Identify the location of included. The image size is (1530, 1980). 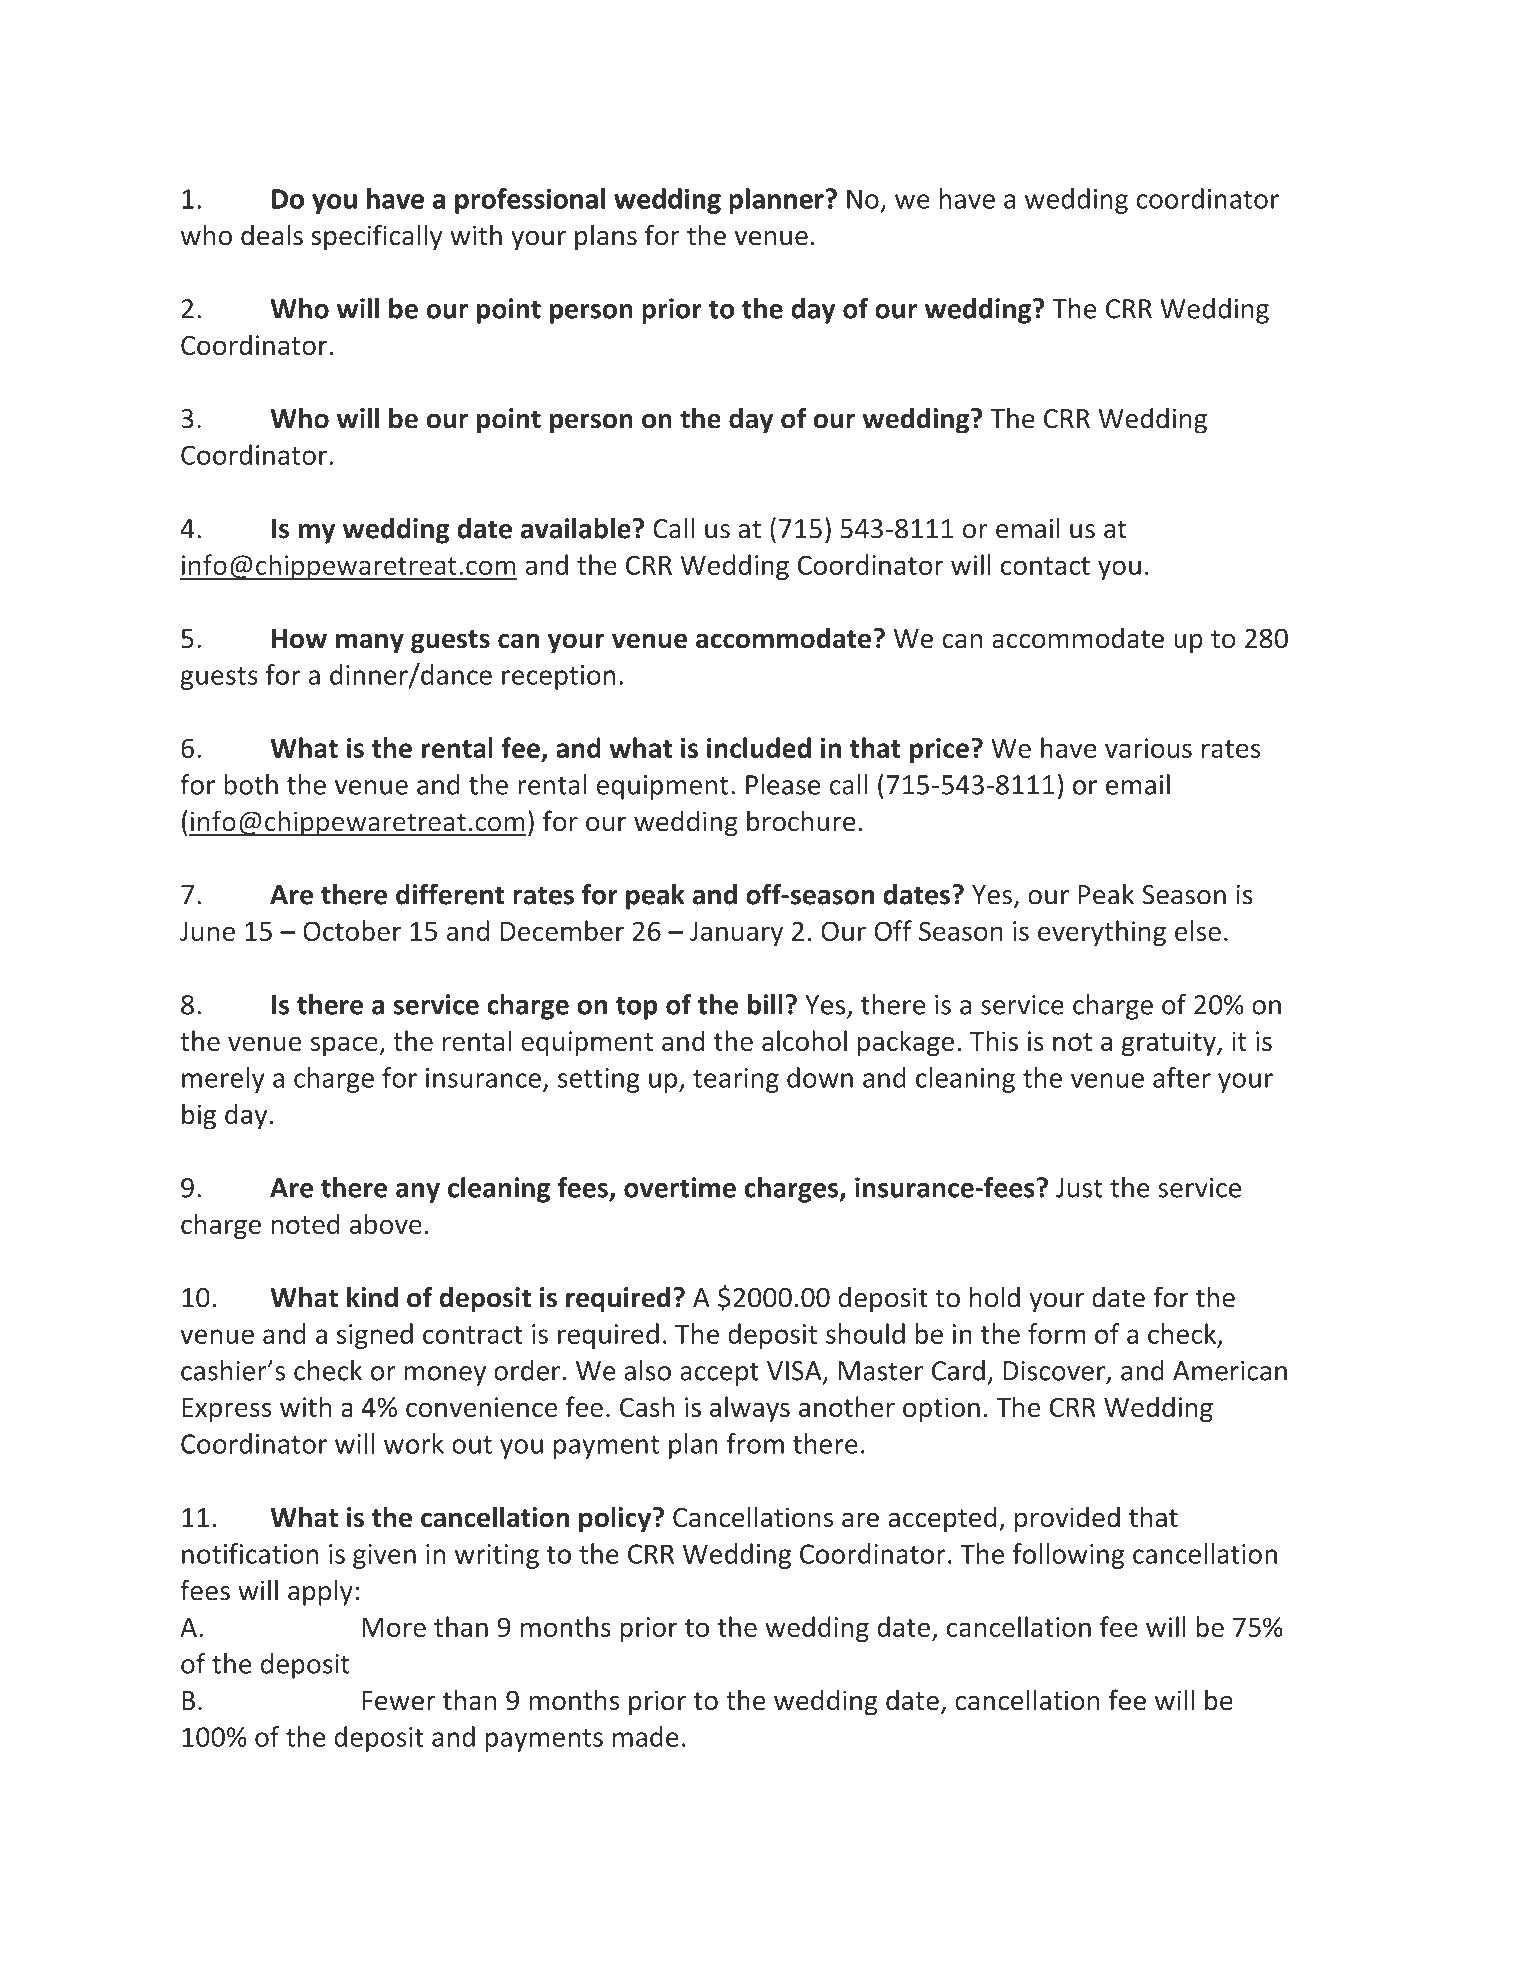
(759, 747).
